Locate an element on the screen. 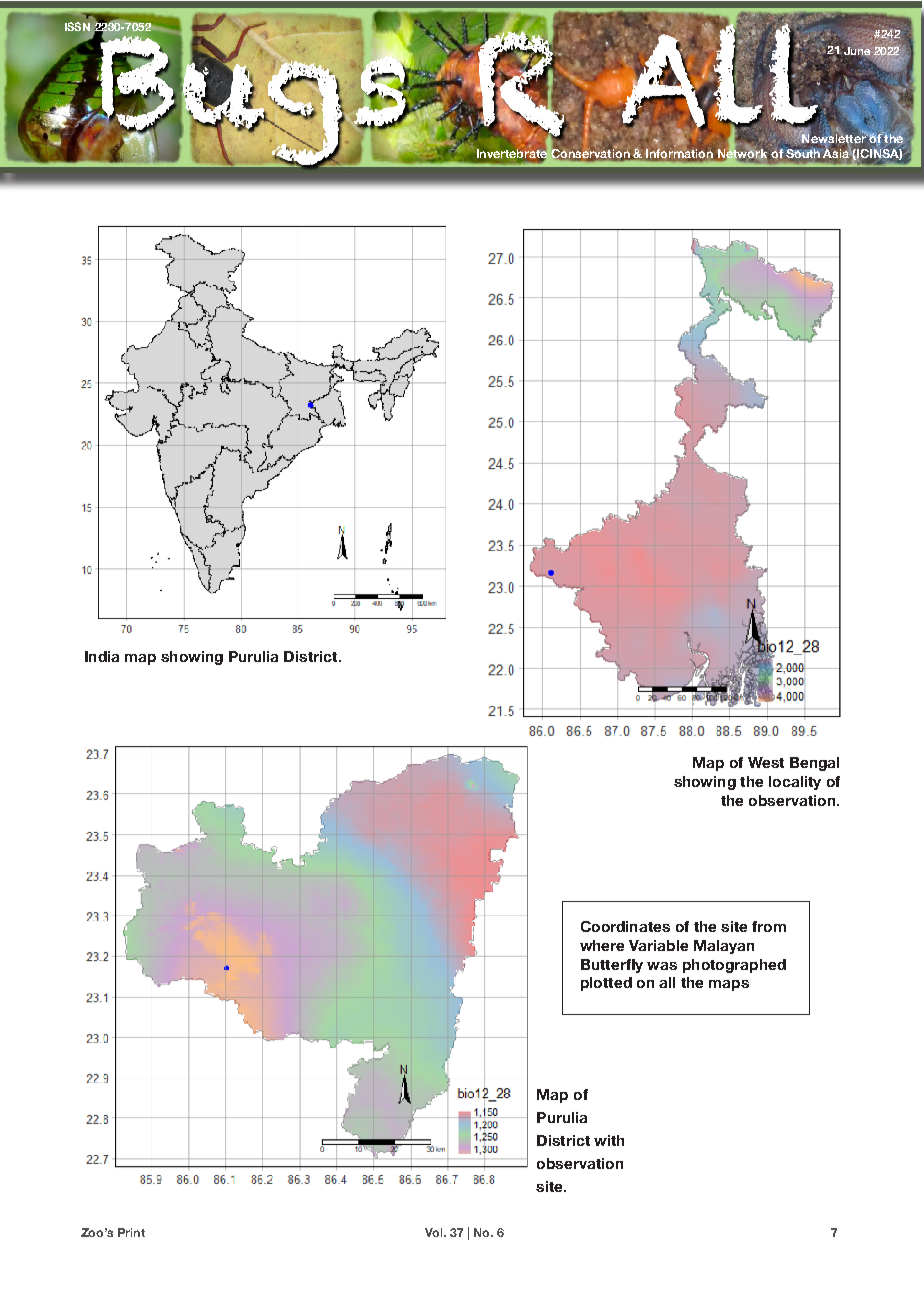  Vol is located at coordinates (435, 1232).
